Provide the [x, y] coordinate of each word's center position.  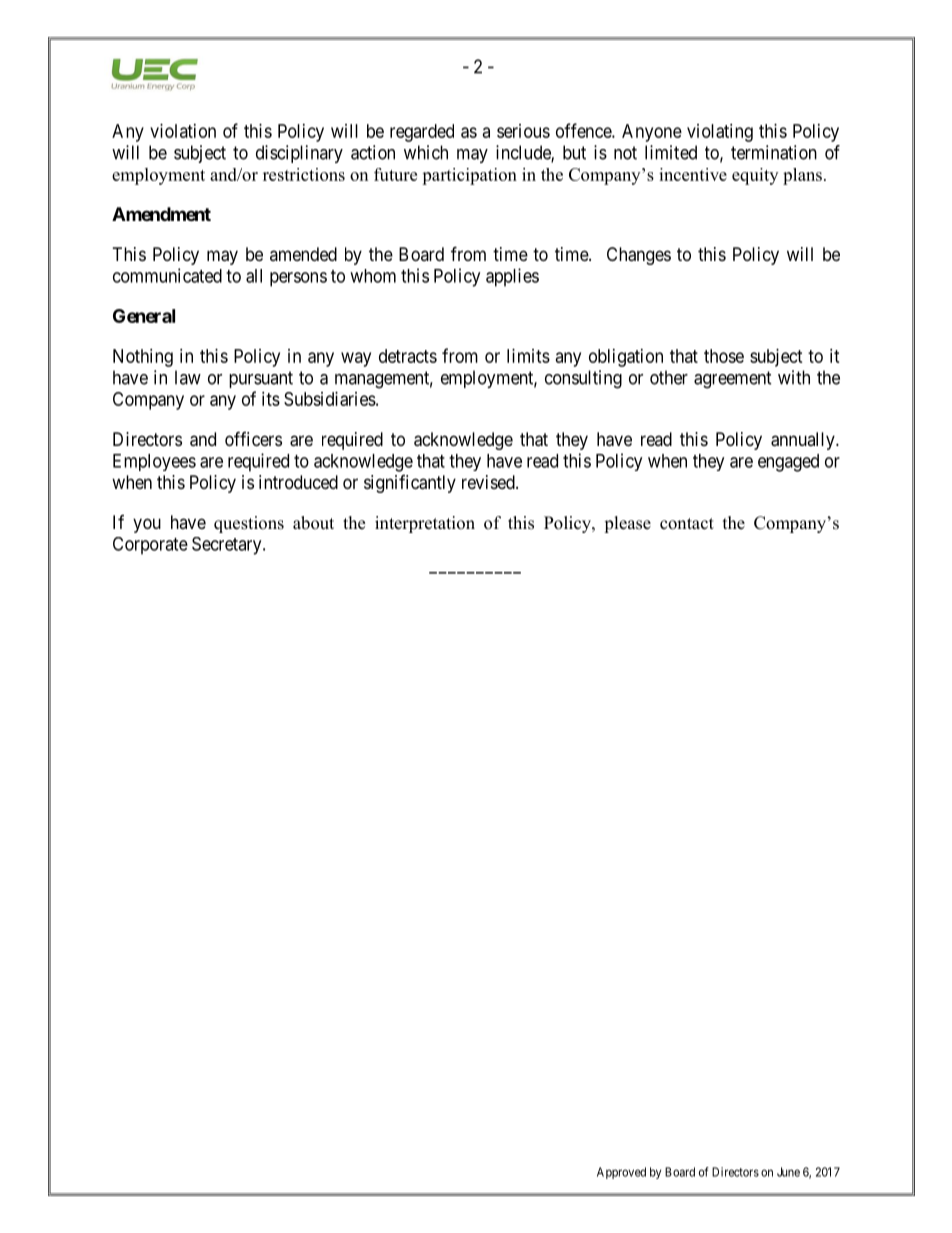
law [188, 377]
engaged [788, 463]
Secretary [228, 546]
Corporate [150, 546]
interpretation [425, 524]
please [627, 524]
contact [687, 524]
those [724, 356]
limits [528, 356]
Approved [621, 1173]
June [788, 1172]
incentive [693, 174]
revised [489, 482]
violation [183, 131]
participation [469, 176]
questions [249, 524]
